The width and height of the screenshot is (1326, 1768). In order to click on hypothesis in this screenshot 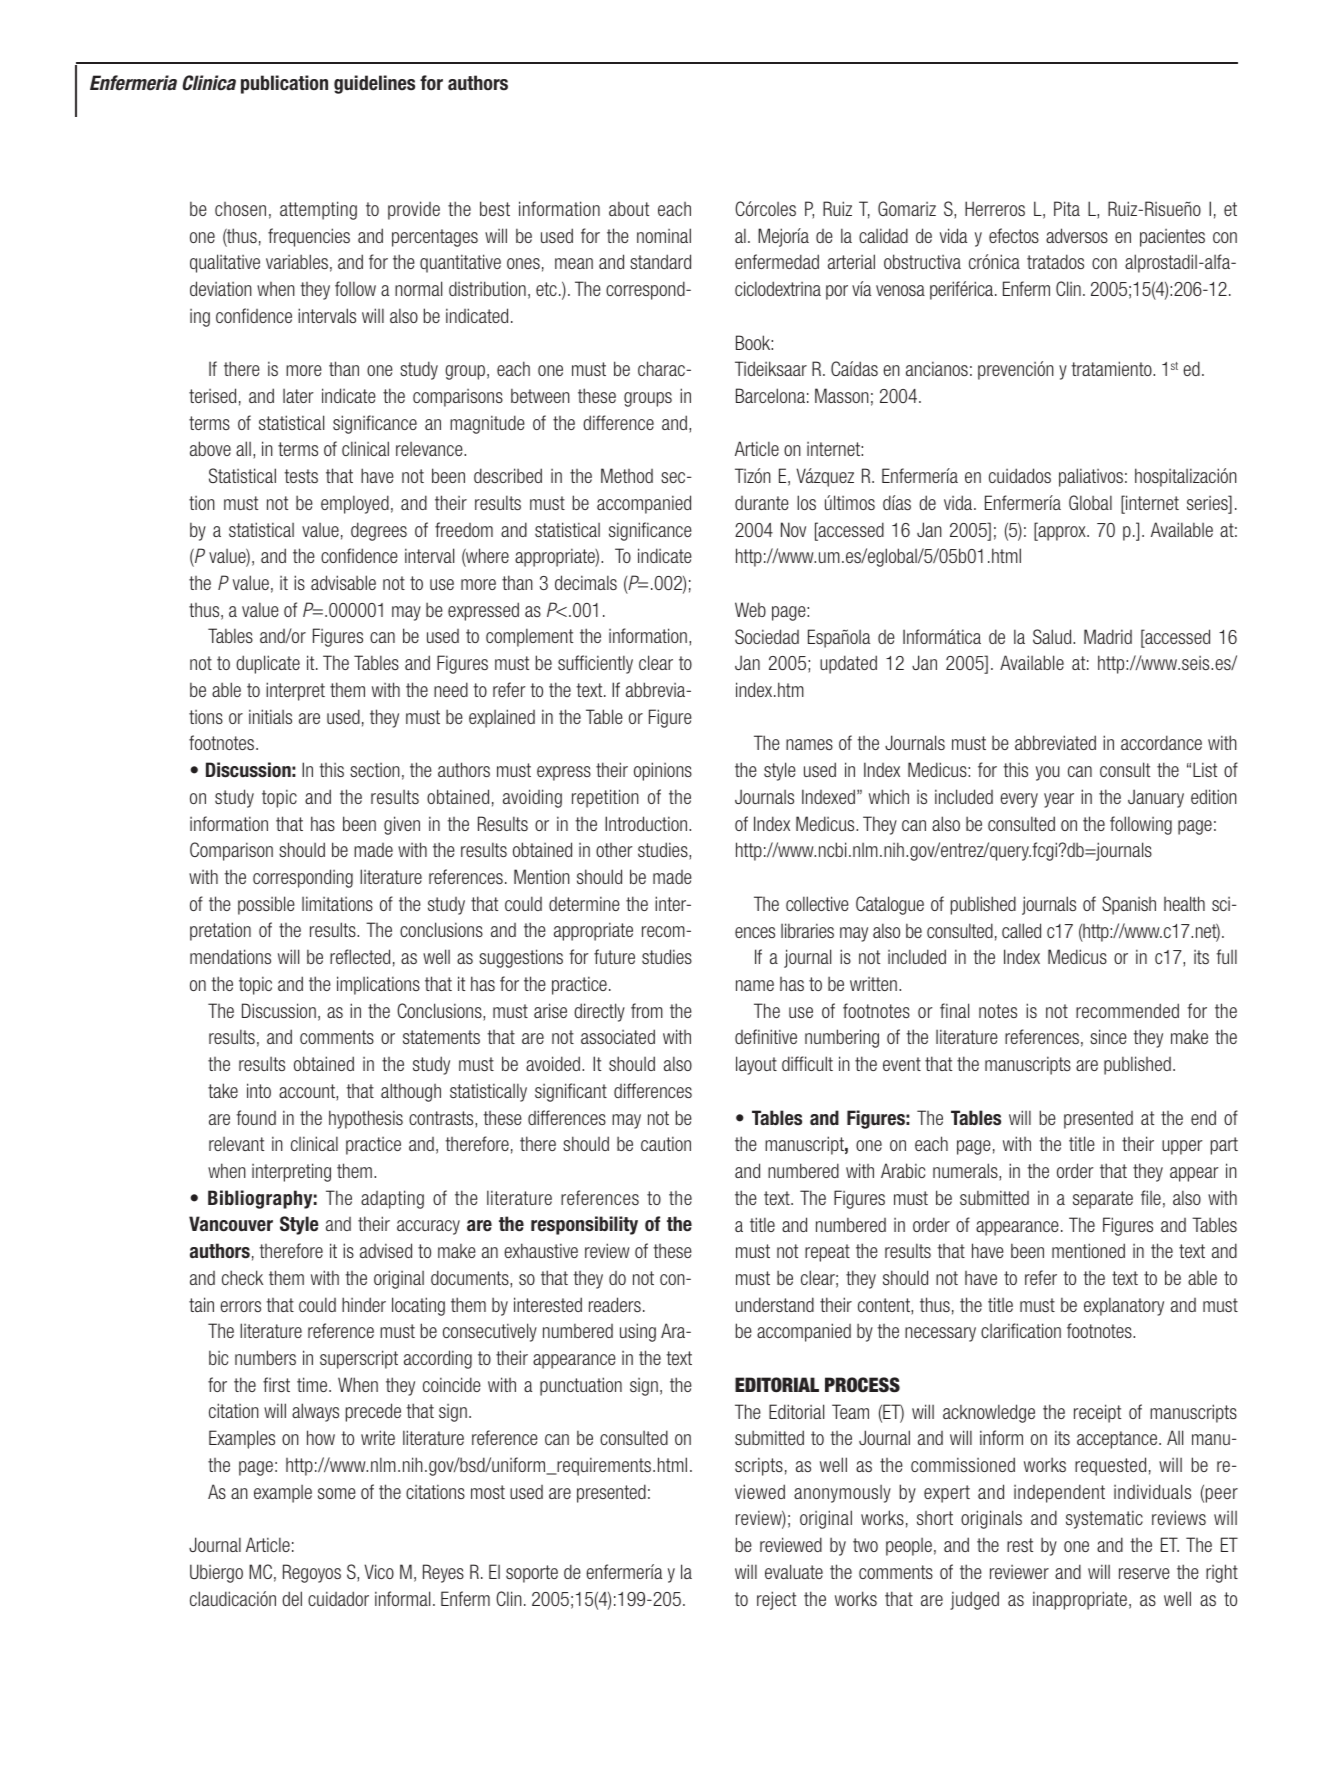, I will do `click(366, 1119)`.
